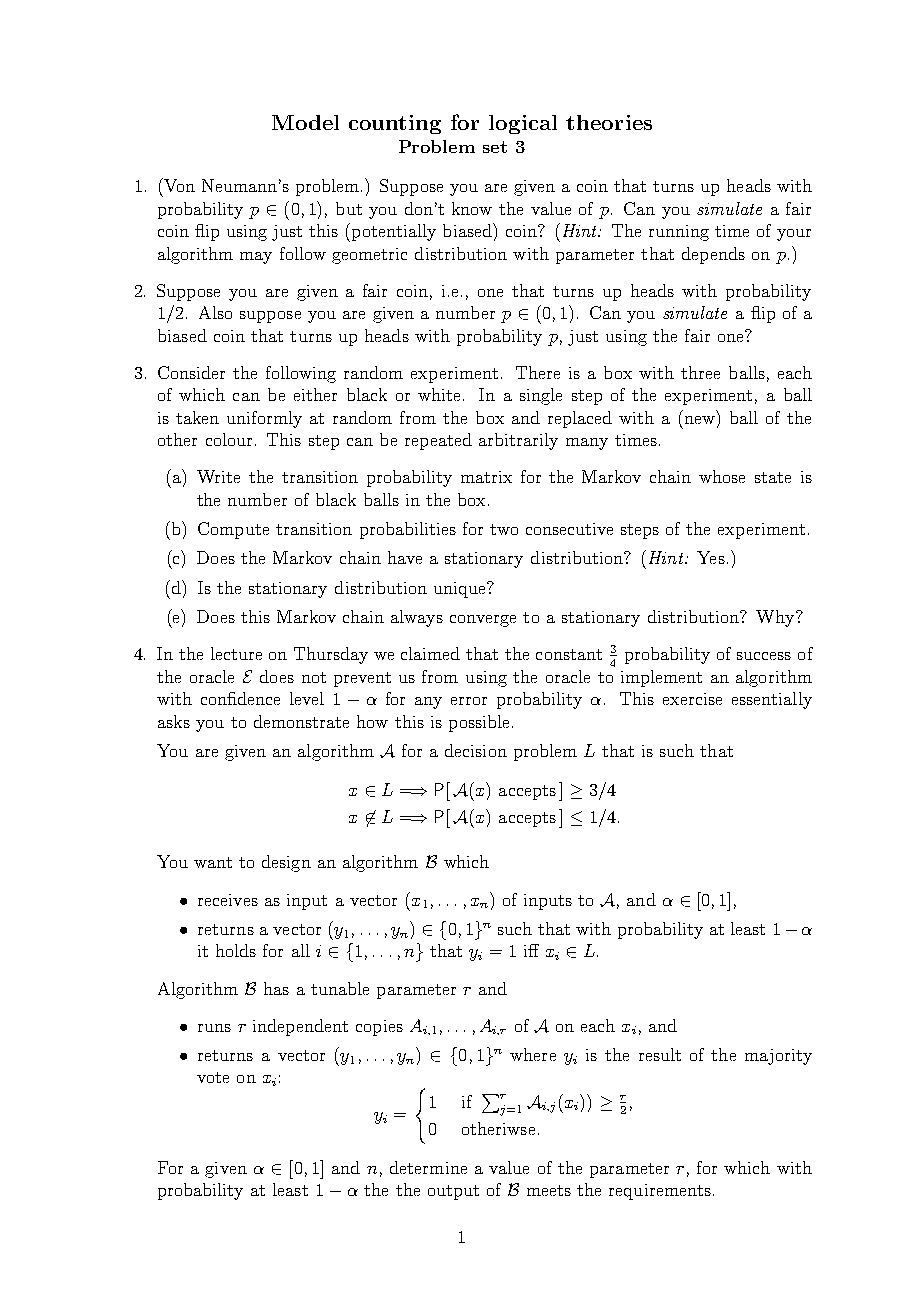 The width and height of the screenshot is (924, 1308). What do you see at coordinates (486, 477) in the screenshot?
I see `matrix` at bounding box center [486, 477].
